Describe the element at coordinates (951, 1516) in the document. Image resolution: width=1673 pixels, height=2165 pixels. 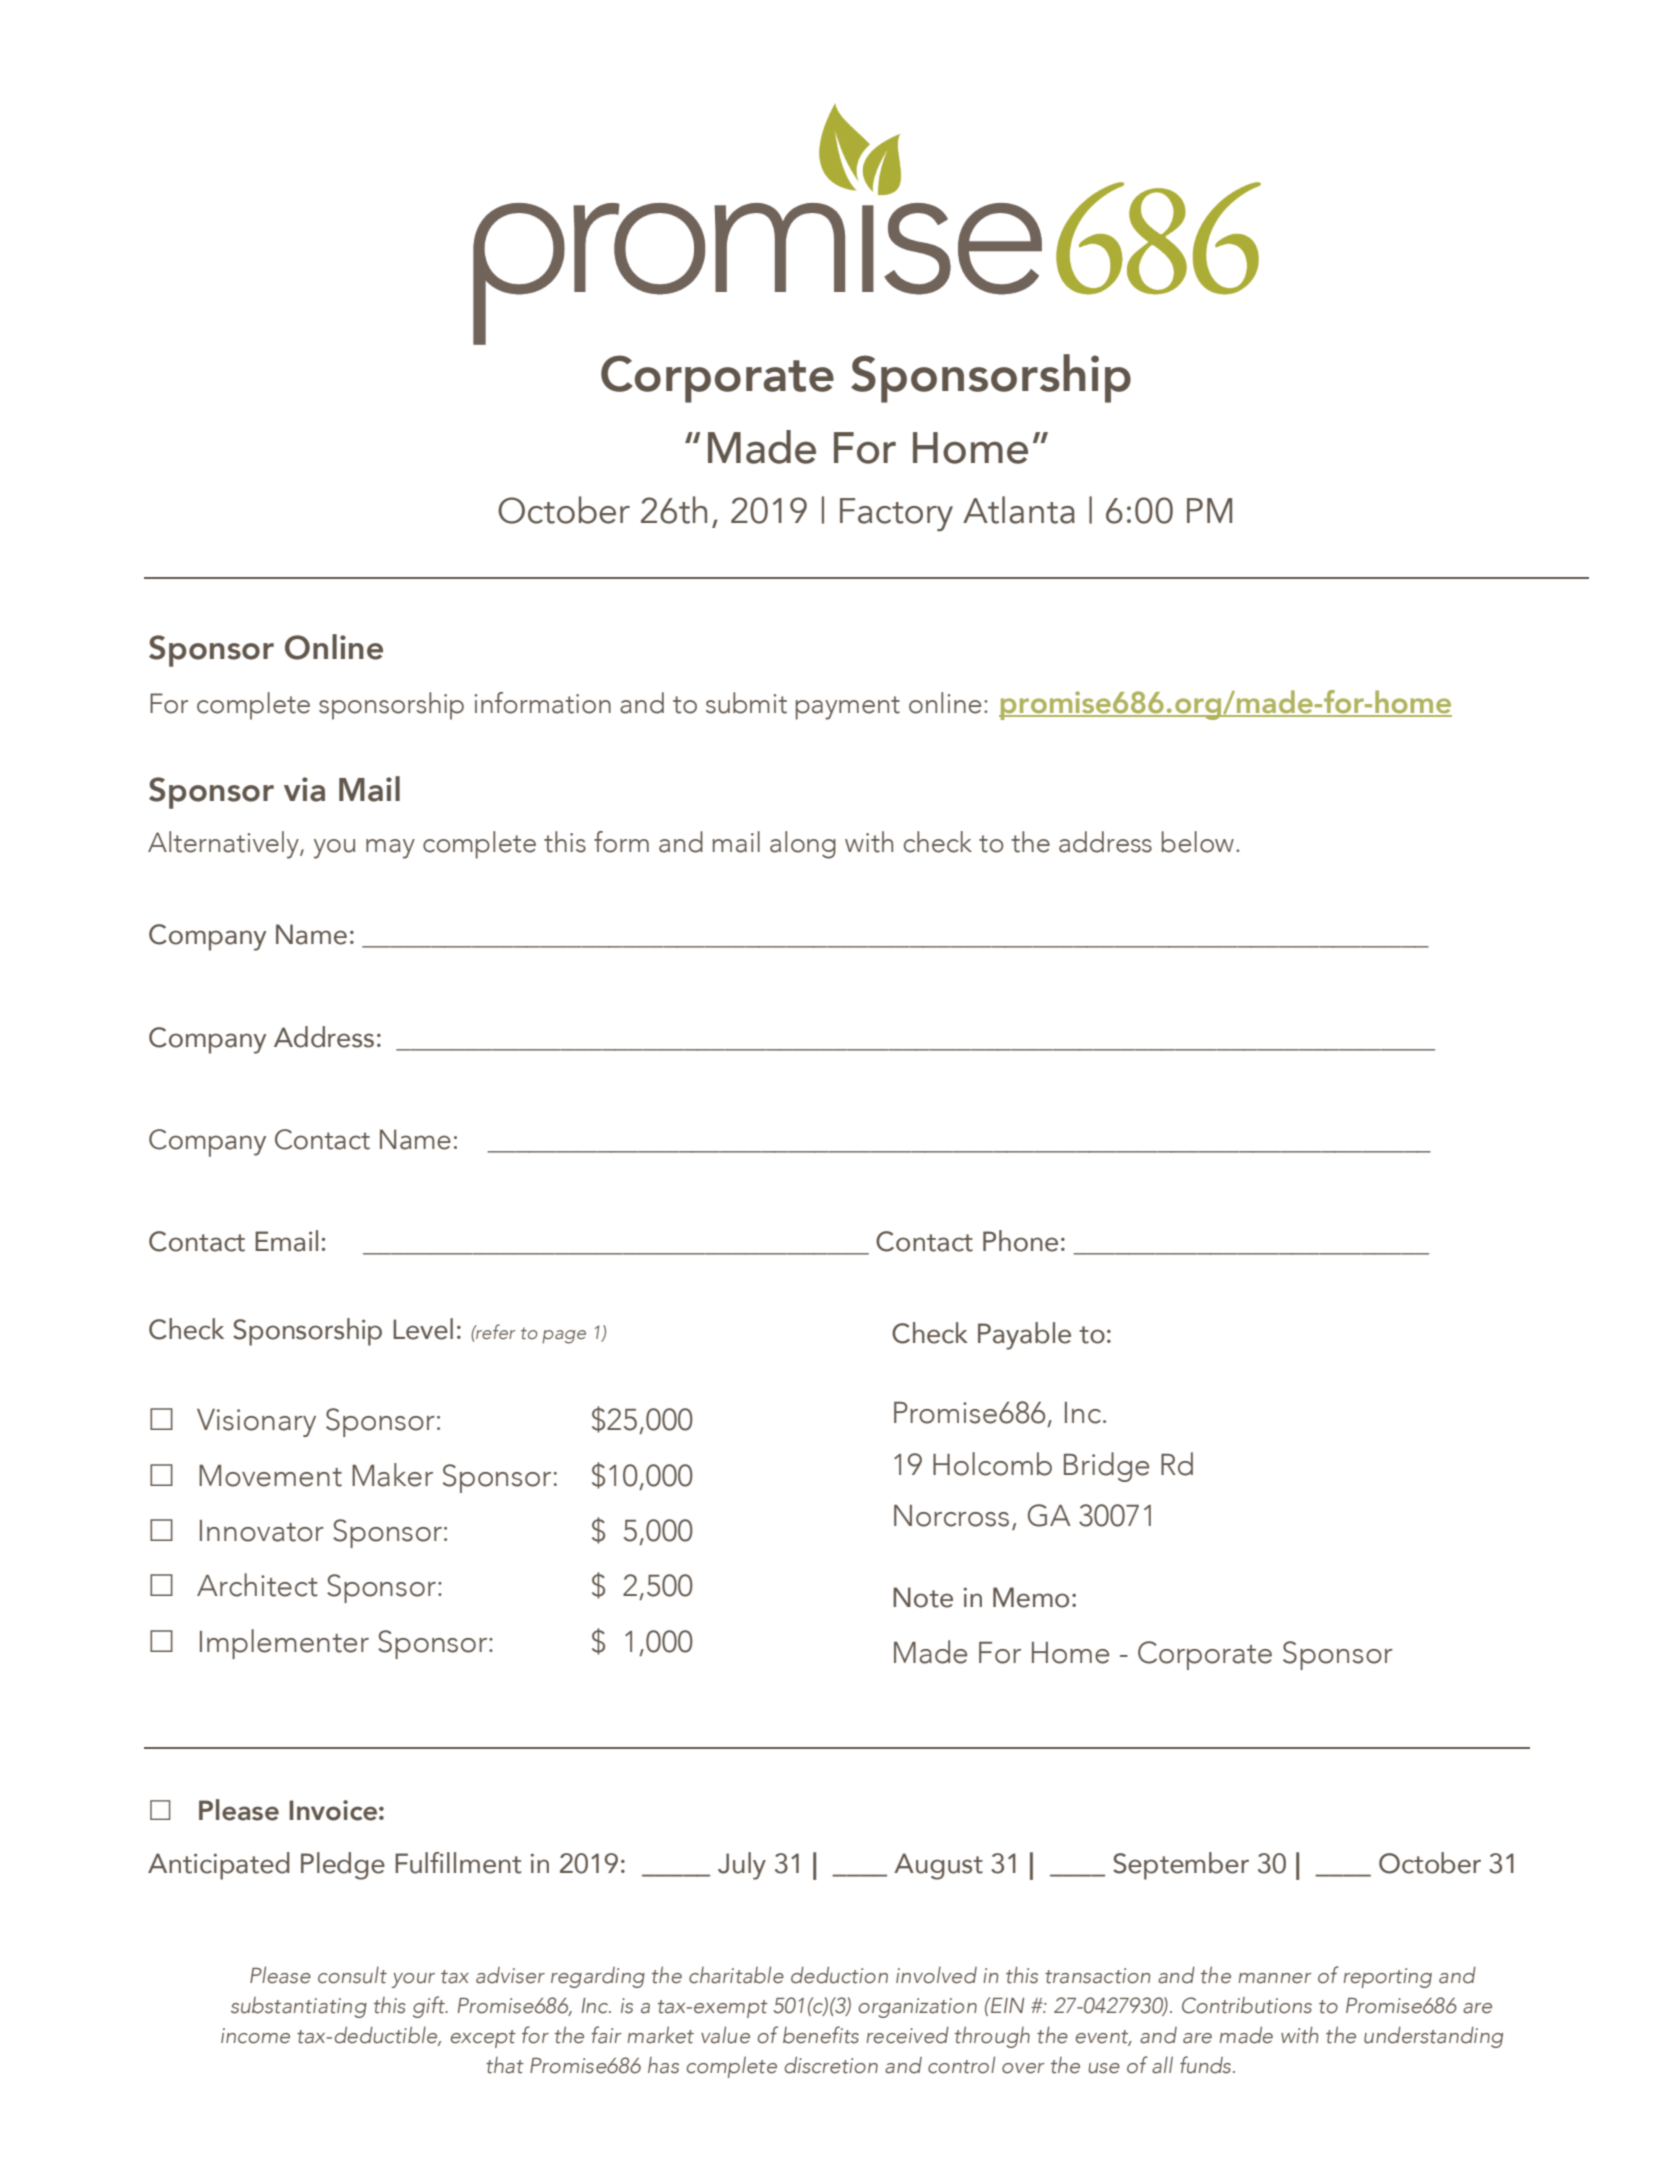
I see `Norcross` at that location.
